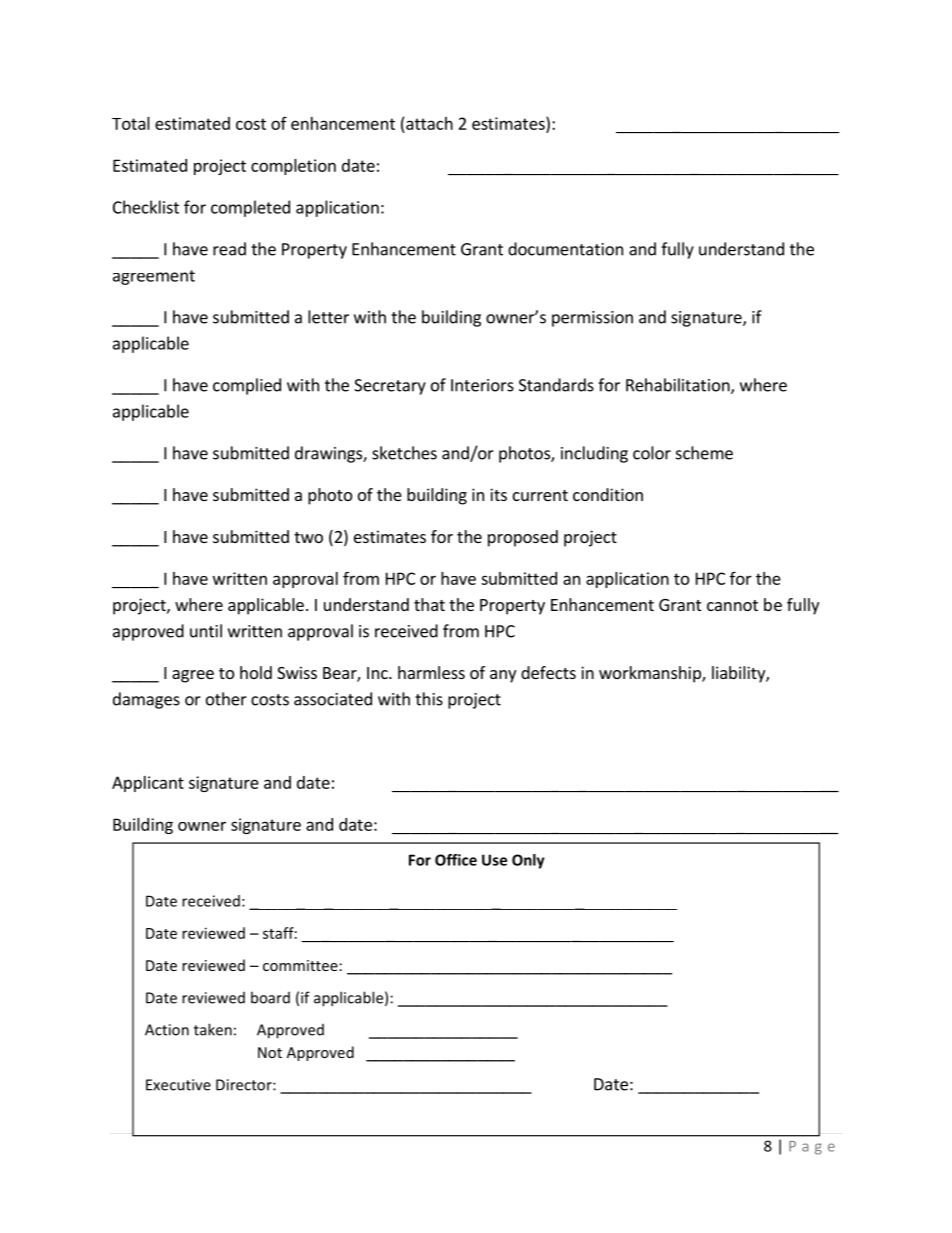 Image resolution: width=952 pixels, height=1233 pixels. What do you see at coordinates (429, 123) in the image?
I see `attach` at bounding box center [429, 123].
